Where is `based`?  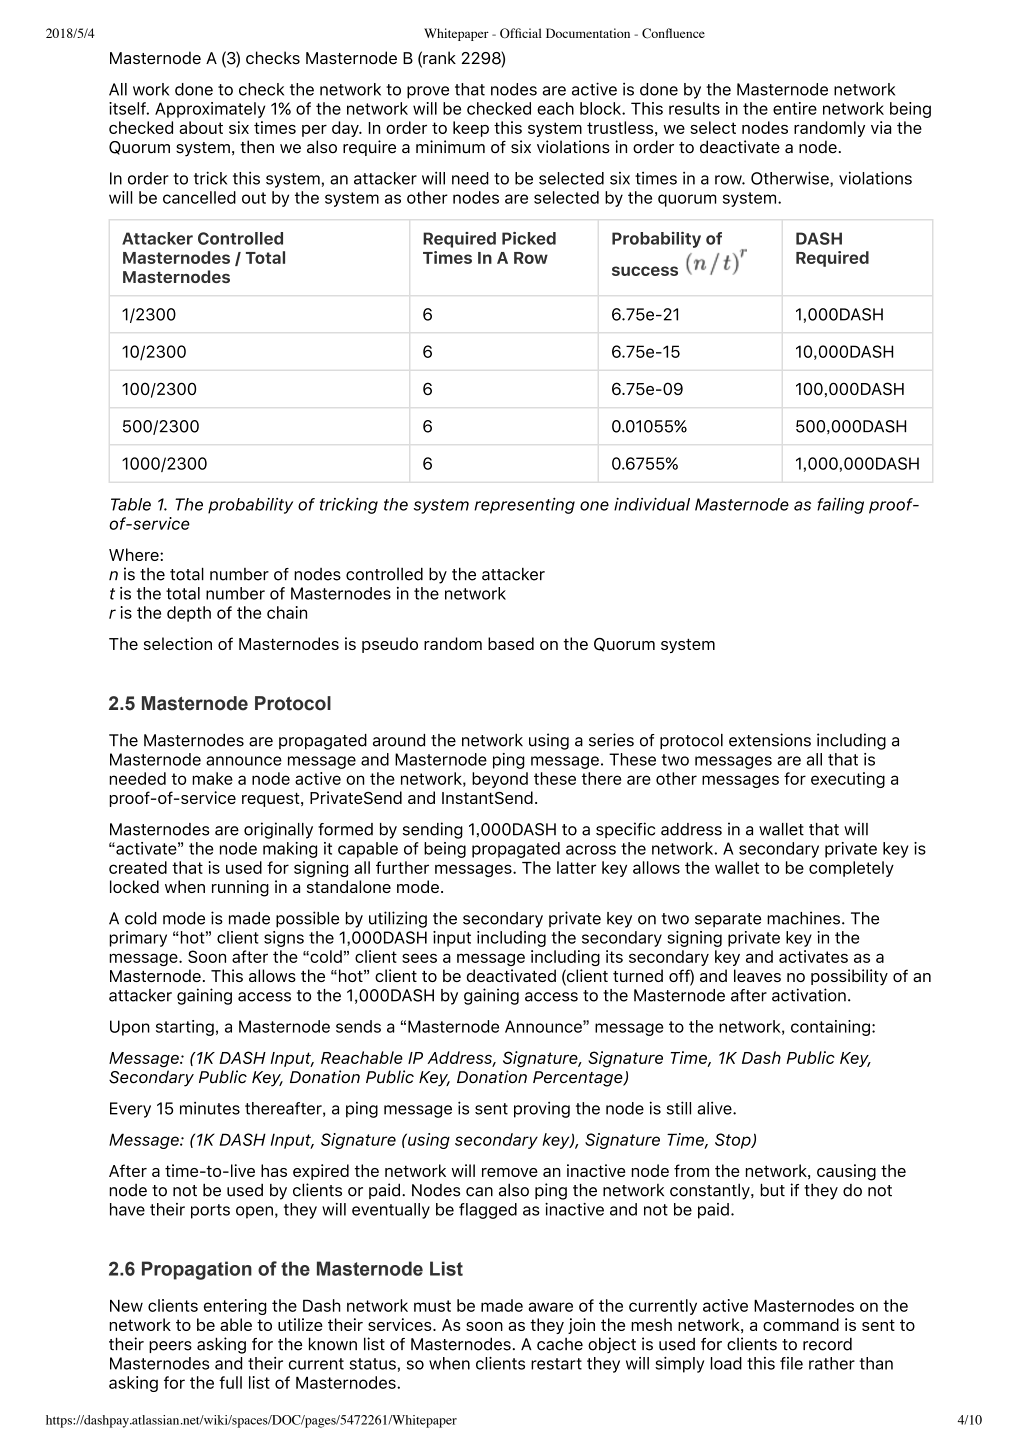 based is located at coordinates (511, 643).
